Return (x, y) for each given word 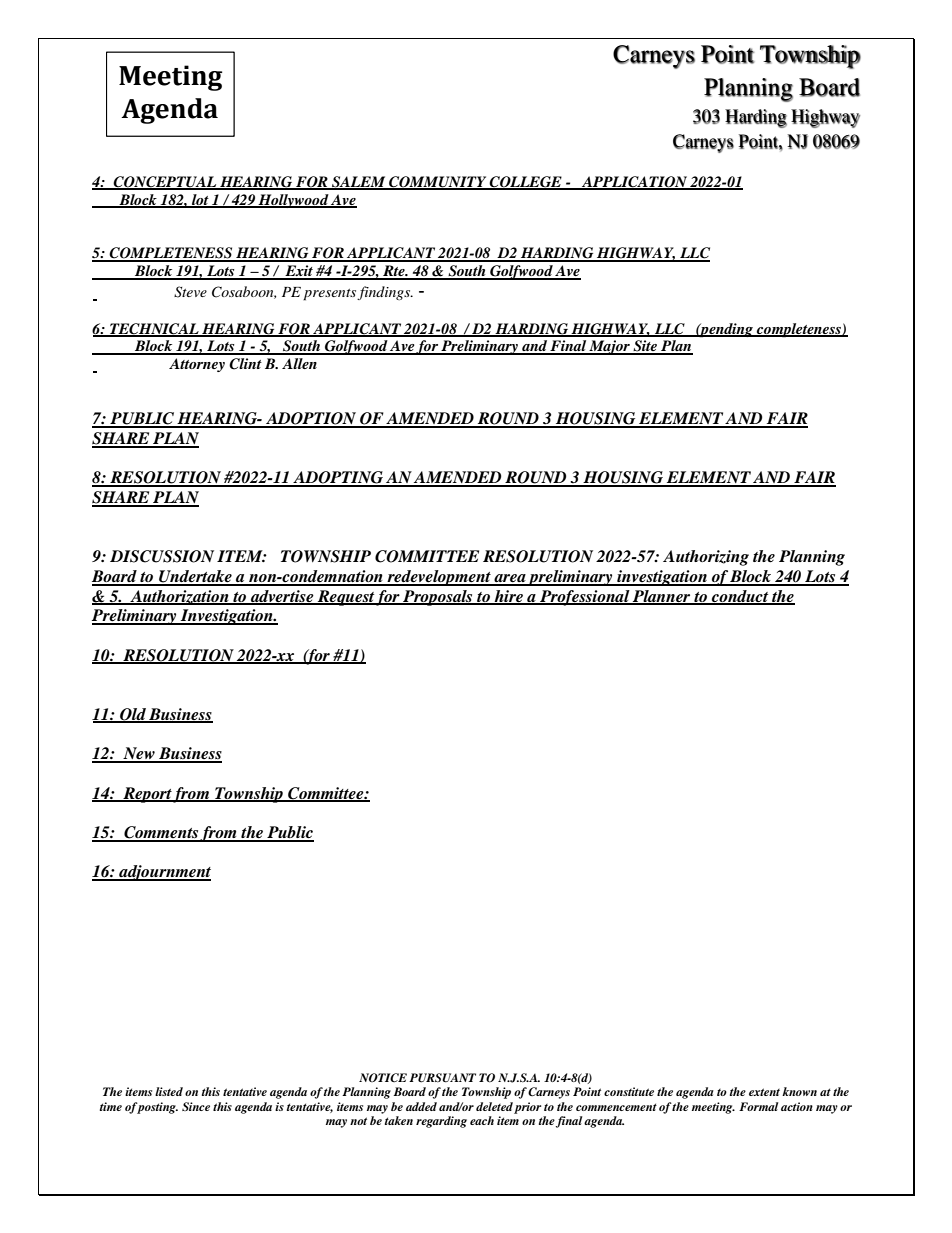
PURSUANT (442, 1078)
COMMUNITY (438, 182)
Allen (299, 363)
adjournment (164, 873)
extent (764, 1092)
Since (196, 1106)
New (139, 754)
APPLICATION (634, 182)
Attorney (197, 365)
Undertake (195, 577)
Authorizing (706, 558)
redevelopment (439, 578)
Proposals (438, 598)
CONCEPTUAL (165, 182)
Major (610, 347)
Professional (585, 598)
